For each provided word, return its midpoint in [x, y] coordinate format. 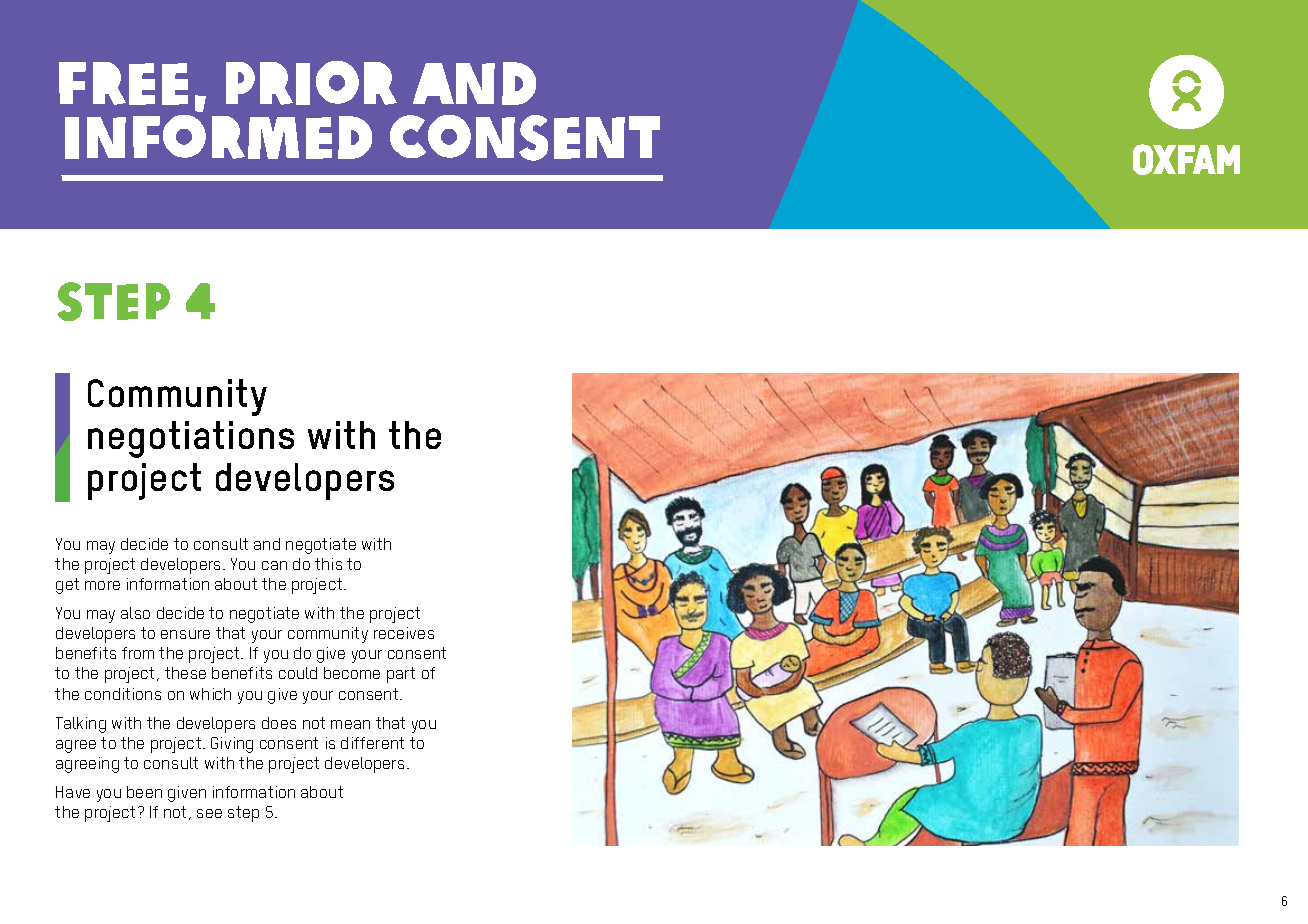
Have [73, 792]
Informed [218, 137]
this [328, 564]
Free [123, 83]
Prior [311, 83]
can [274, 565]
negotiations [191, 439]
